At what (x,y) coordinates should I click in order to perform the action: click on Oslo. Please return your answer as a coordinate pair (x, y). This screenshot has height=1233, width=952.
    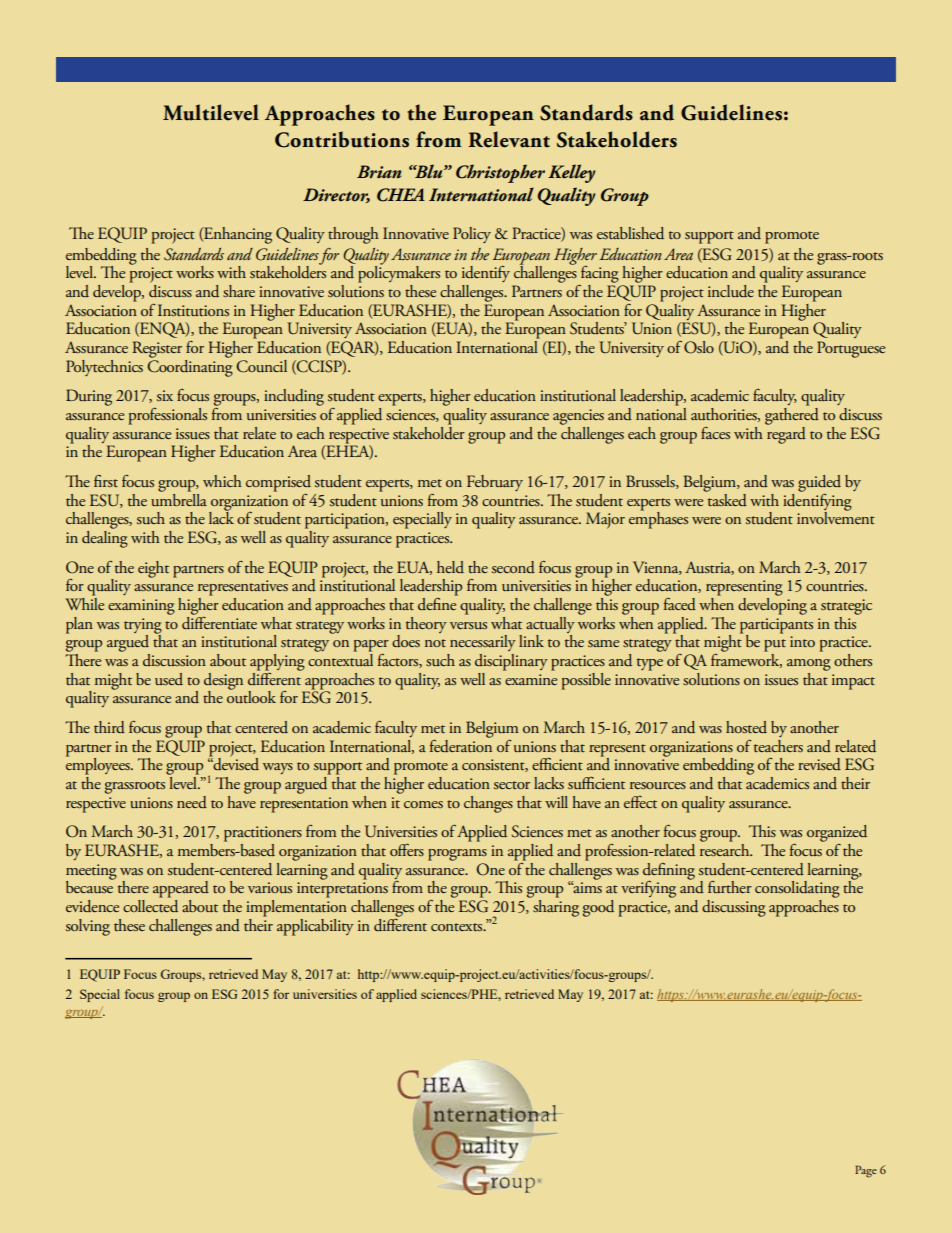
    Looking at the image, I should click on (699, 347).
